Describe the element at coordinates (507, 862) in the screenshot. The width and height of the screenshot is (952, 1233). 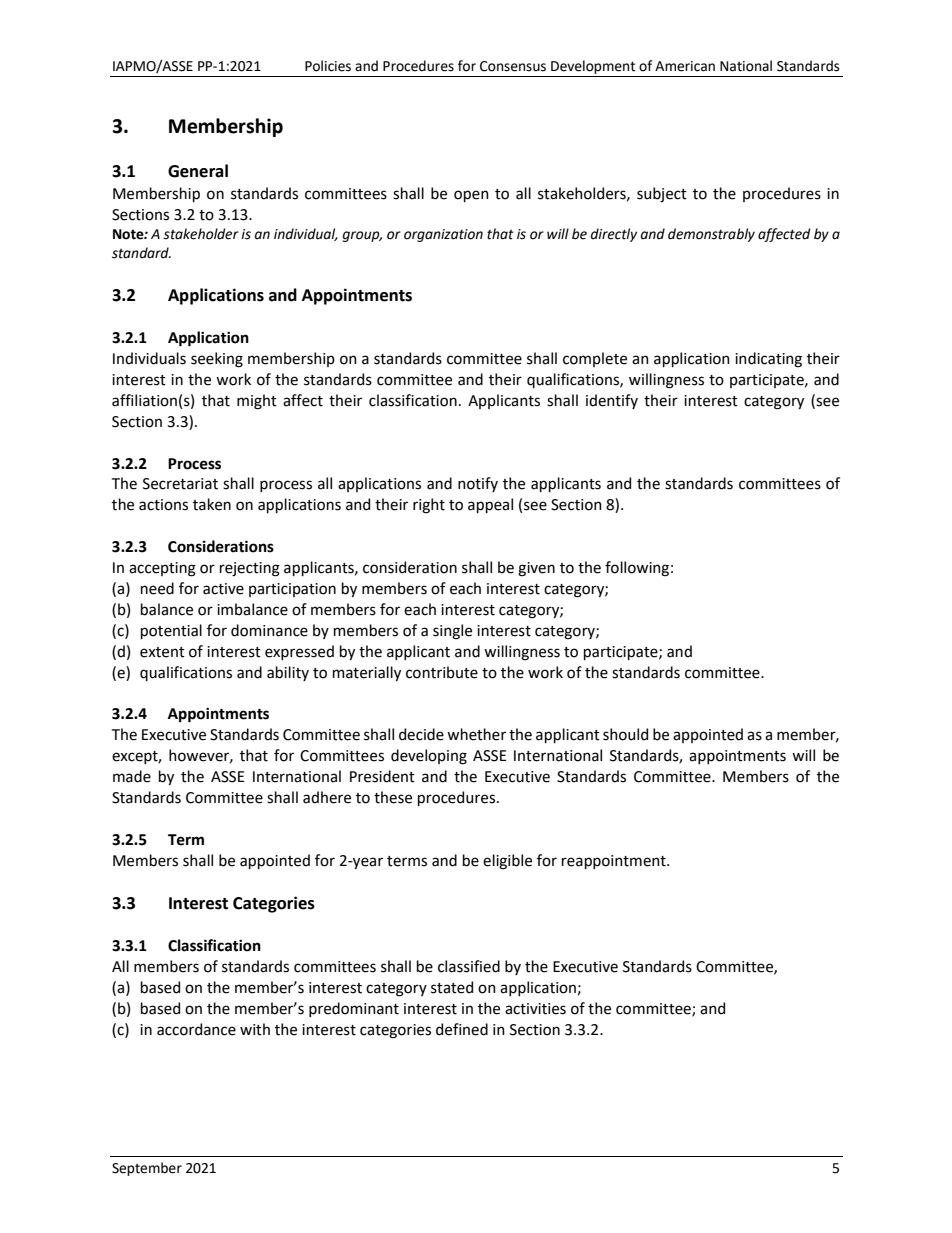
I see `eligible` at that location.
